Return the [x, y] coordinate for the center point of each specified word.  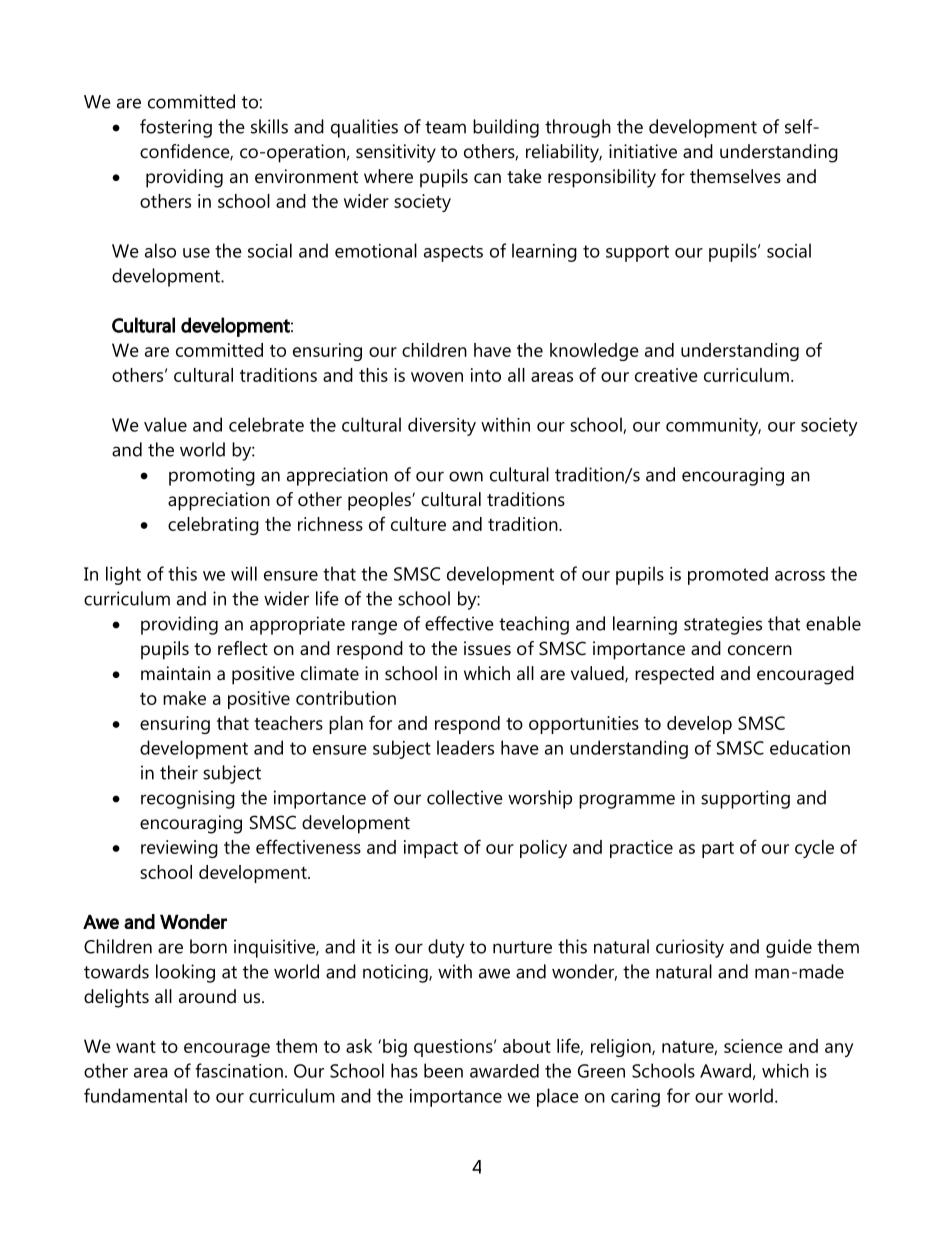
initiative [643, 151]
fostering [176, 128]
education [810, 747]
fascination [239, 1070]
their [179, 772]
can [487, 178]
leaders [465, 747]
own [466, 476]
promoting [212, 476]
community [713, 427]
